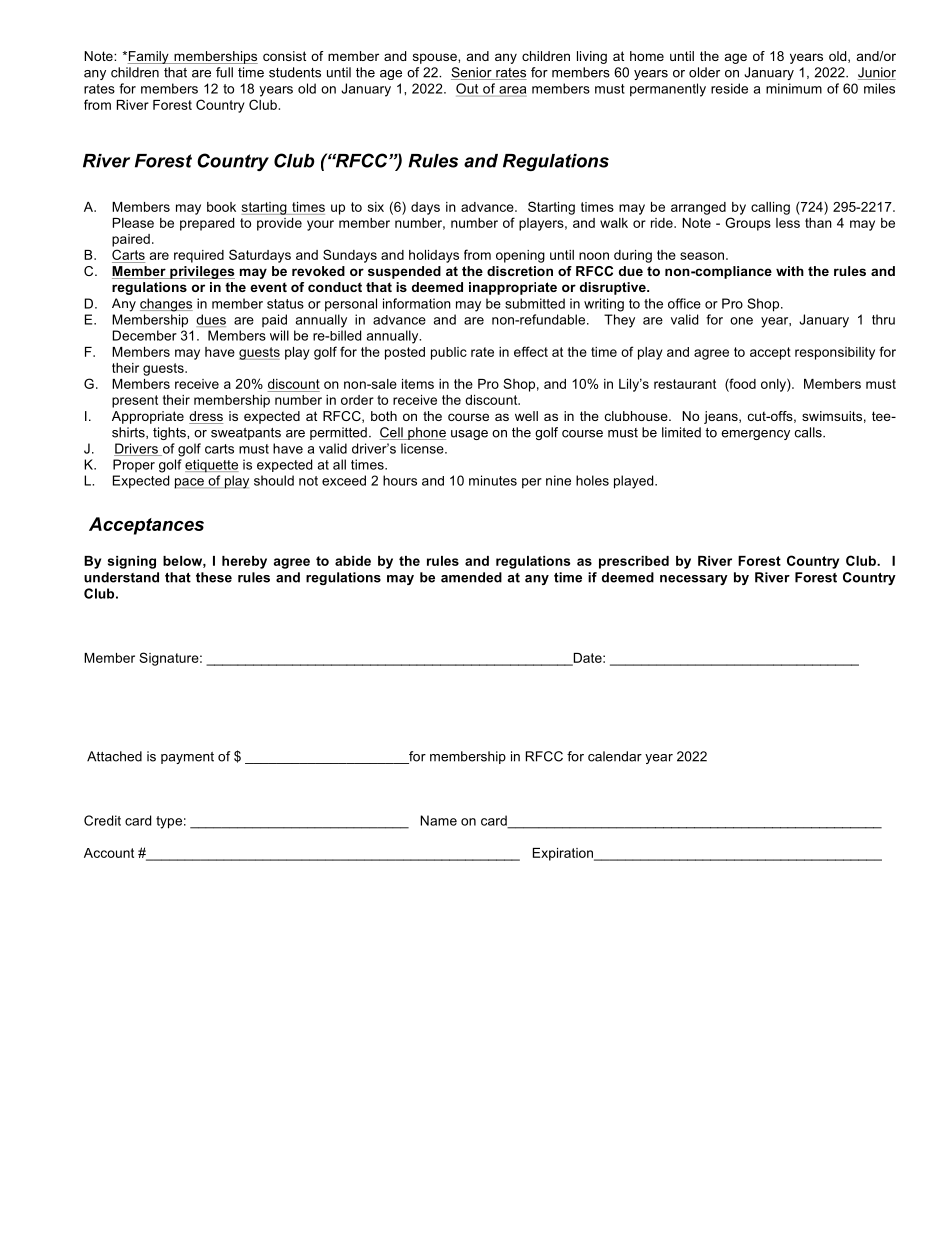 This screenshot has width=952, height=1233. Describe the element at coordinates (438, 820) in the screenshot. I see `Name` at that location.
